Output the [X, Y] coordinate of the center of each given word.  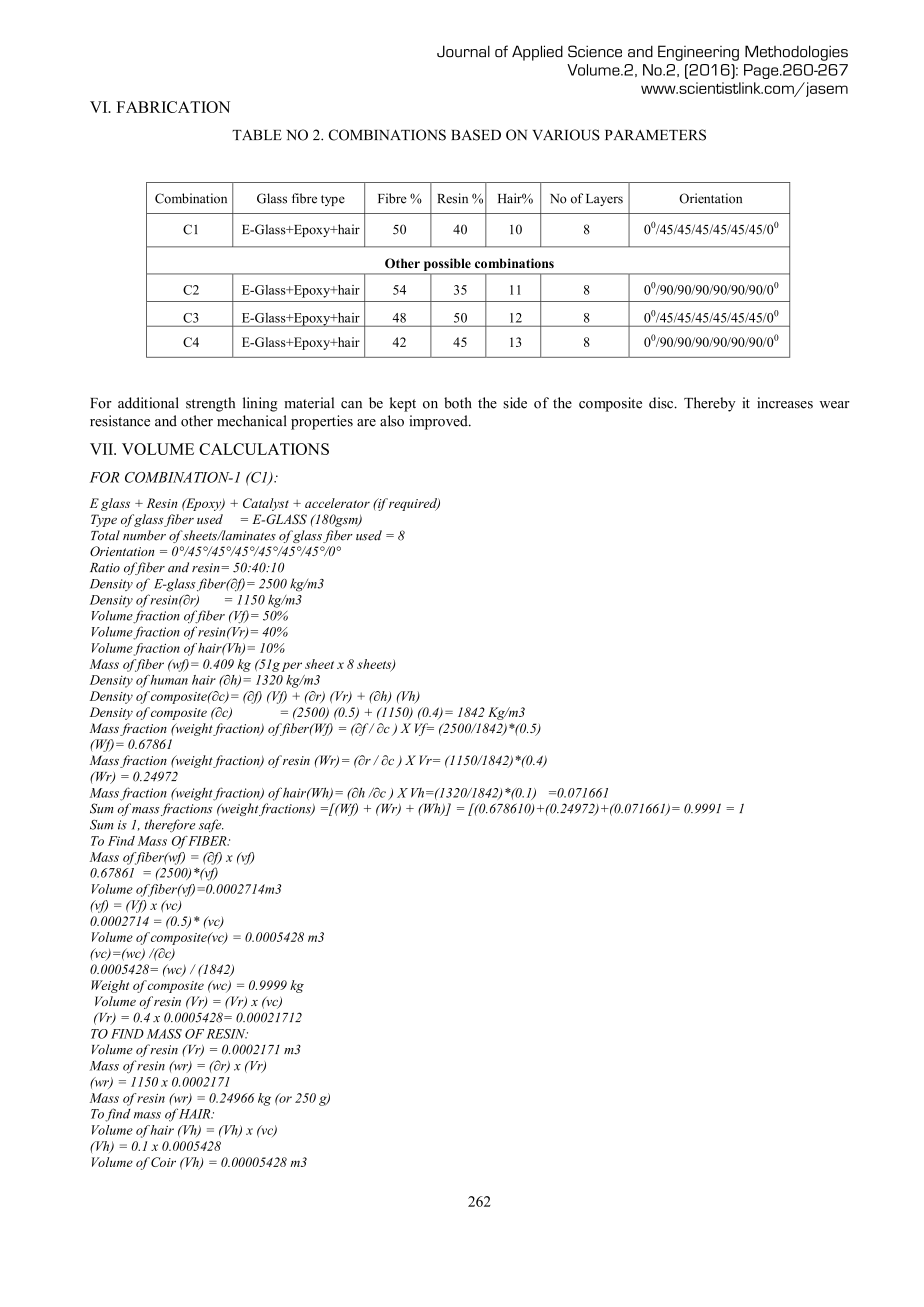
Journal [463, 51]
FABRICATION [173, 107]
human [169, 680]
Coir [163, 1162]
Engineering [698, 53]
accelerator [337, 503]
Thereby [710, 404]
